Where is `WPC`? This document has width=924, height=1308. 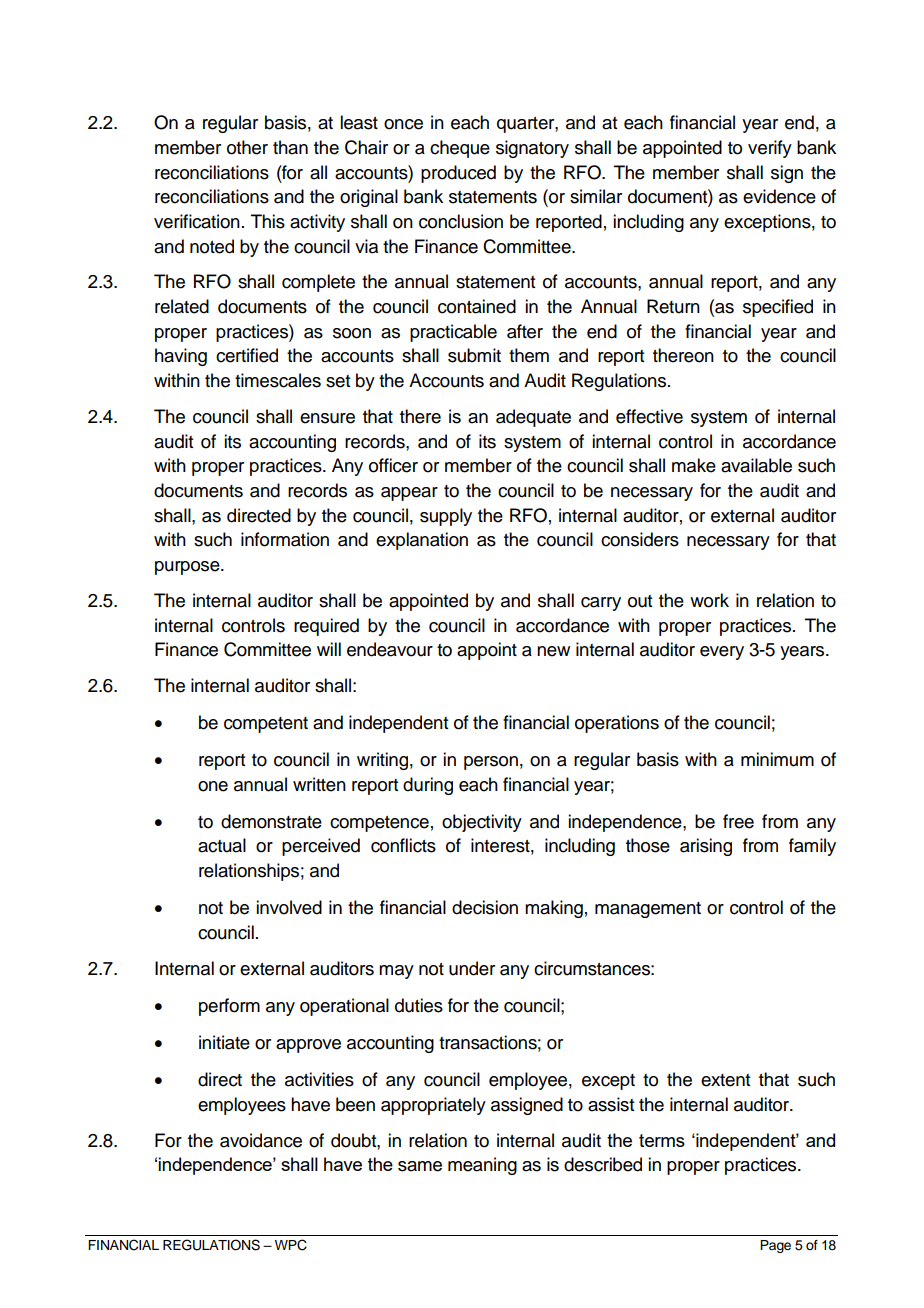
WPC is located at coordinates (291, 1245).
